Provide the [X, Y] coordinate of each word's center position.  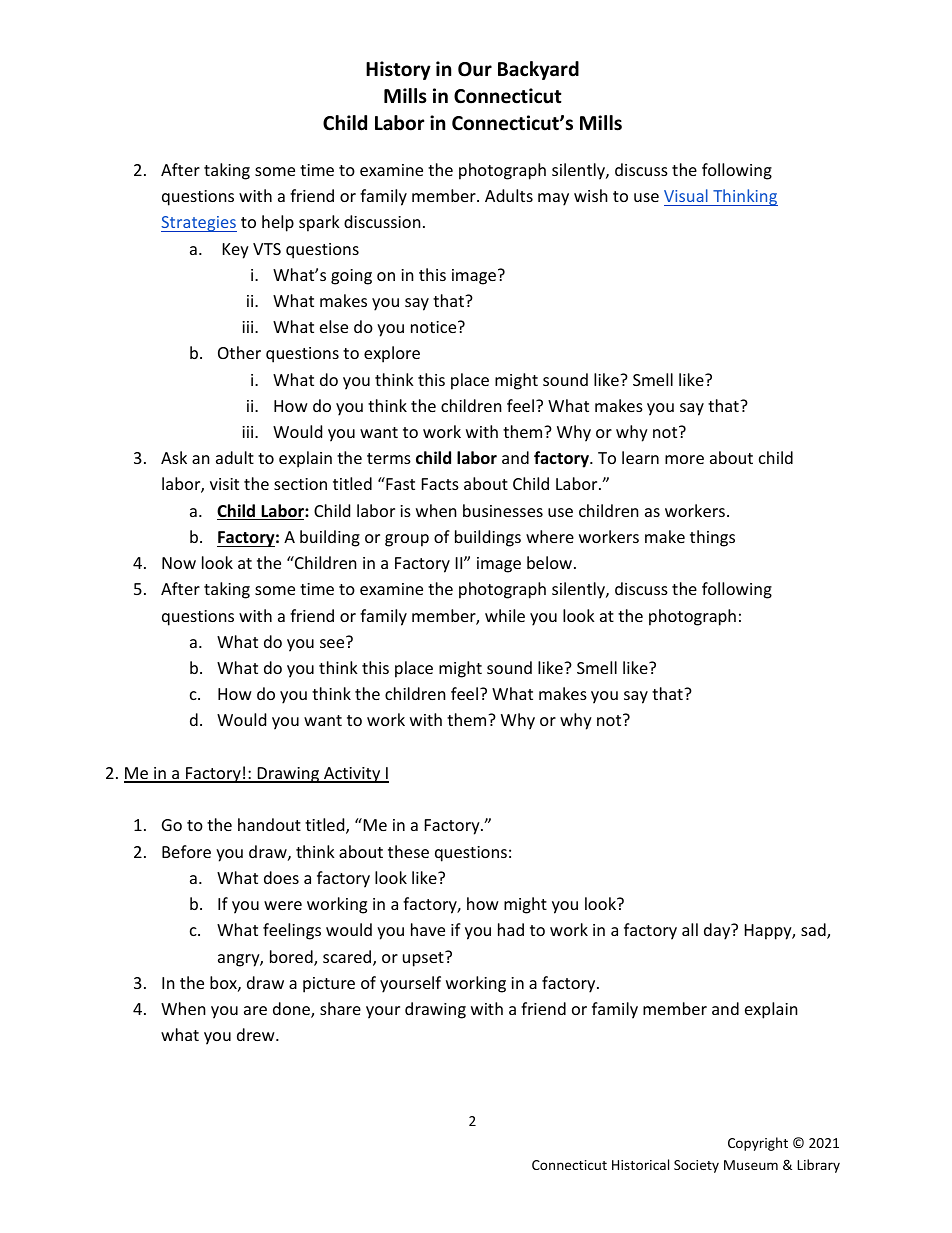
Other [239, 352]
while [505, 615]
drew [257, 1034]
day [718, 931]
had [511, 929]
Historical [640, 1164]
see [333, 642]
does [281, 877]
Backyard [538, 70]
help [278, 223]
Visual [686, 195]
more [684, 459]
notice [435, 327]
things [712, 538]
